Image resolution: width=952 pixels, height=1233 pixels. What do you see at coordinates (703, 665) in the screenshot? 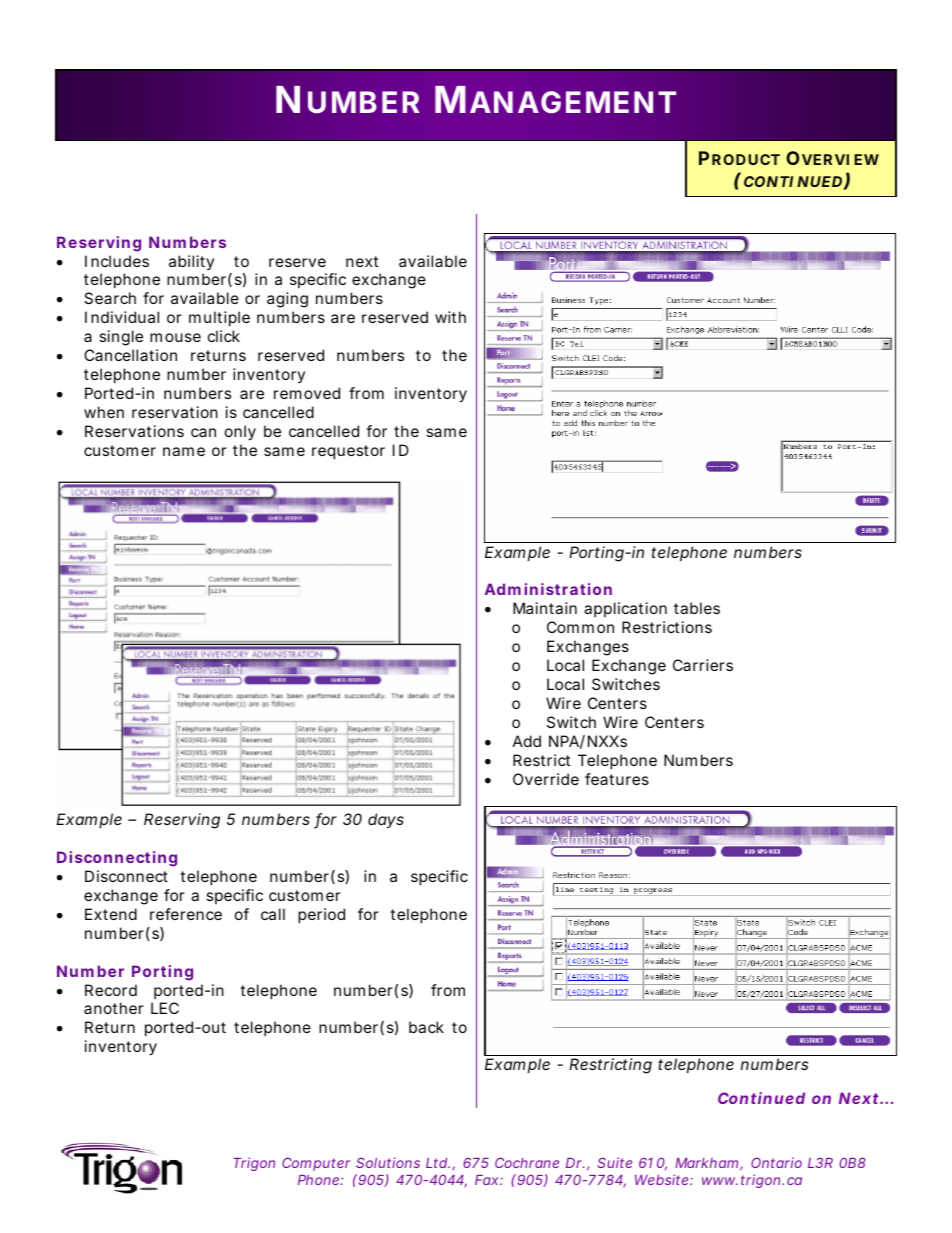
I see `Carriers` at bounding box center [703, 665].
